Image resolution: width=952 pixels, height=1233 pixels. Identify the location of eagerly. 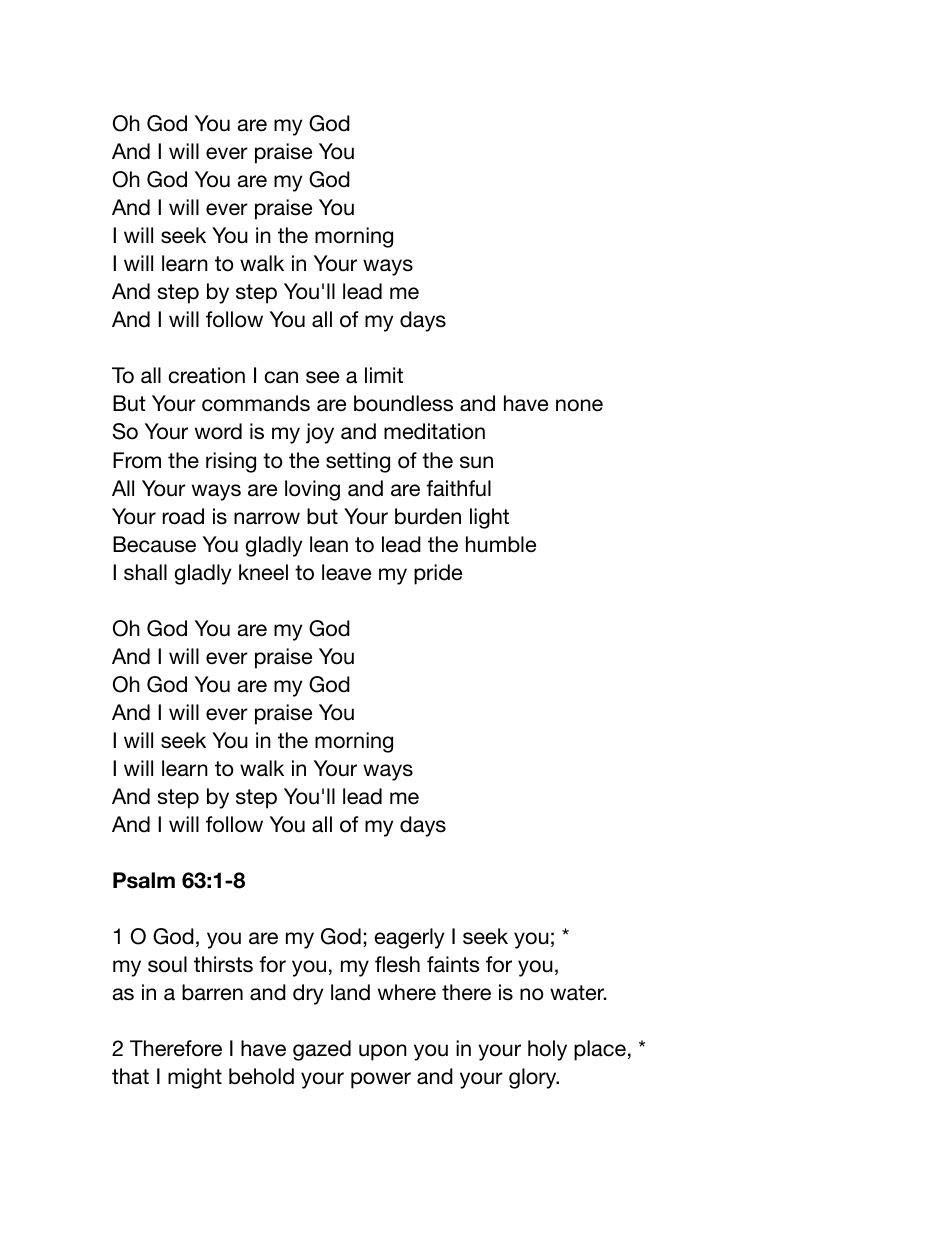
(409, 938).
